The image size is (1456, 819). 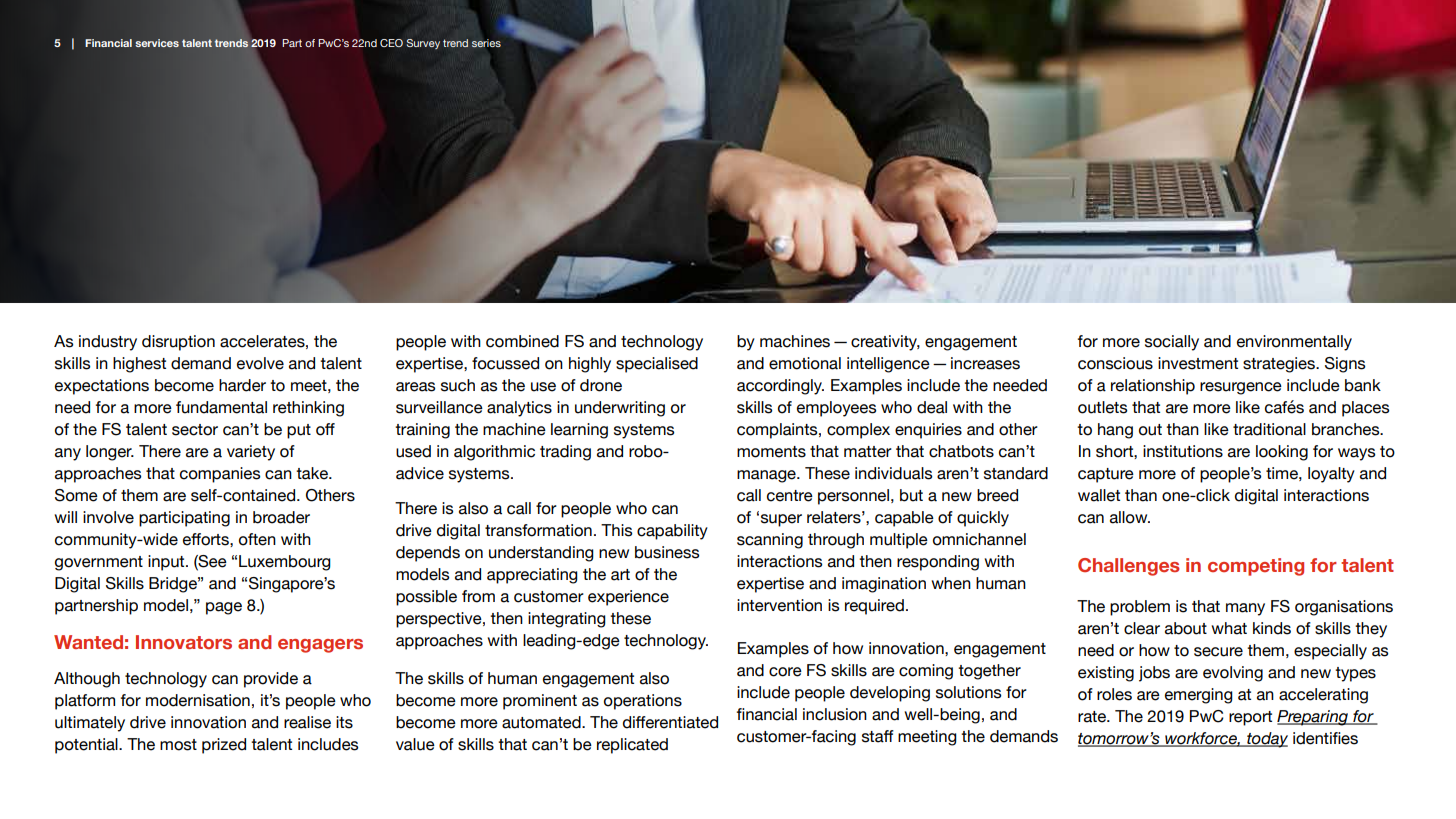 I want to click on resurgence, so click(x=1241, y=388).
